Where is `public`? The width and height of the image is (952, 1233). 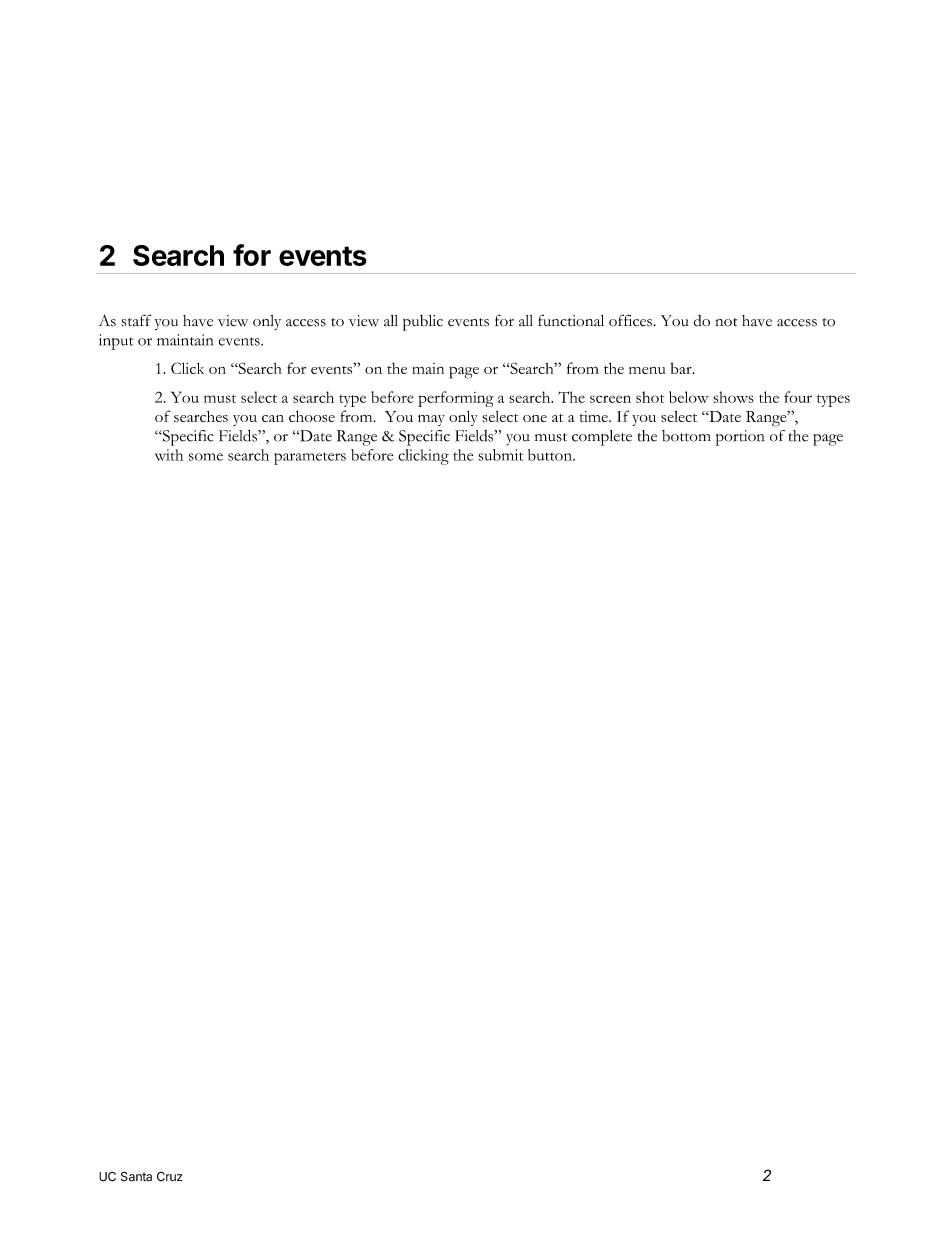
public is located at coordinates (423, 323).
